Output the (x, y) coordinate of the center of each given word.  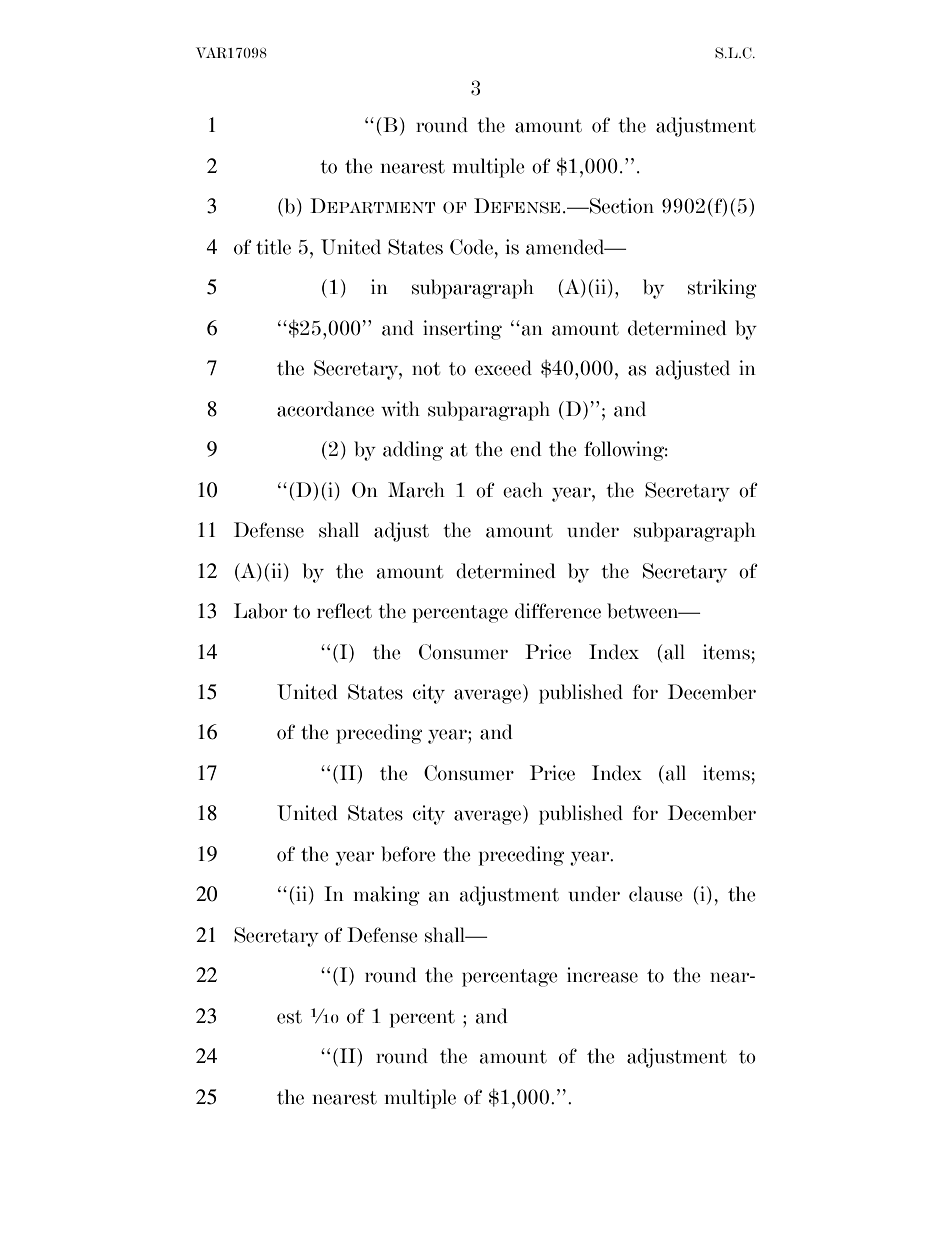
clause (656, 894)
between (644, 611)
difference (558, 611)
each (523, 490)
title (273, 247)
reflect (344, 611)
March (416, 490)
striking (722, 289)
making (387, 896)
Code (471, 247)
